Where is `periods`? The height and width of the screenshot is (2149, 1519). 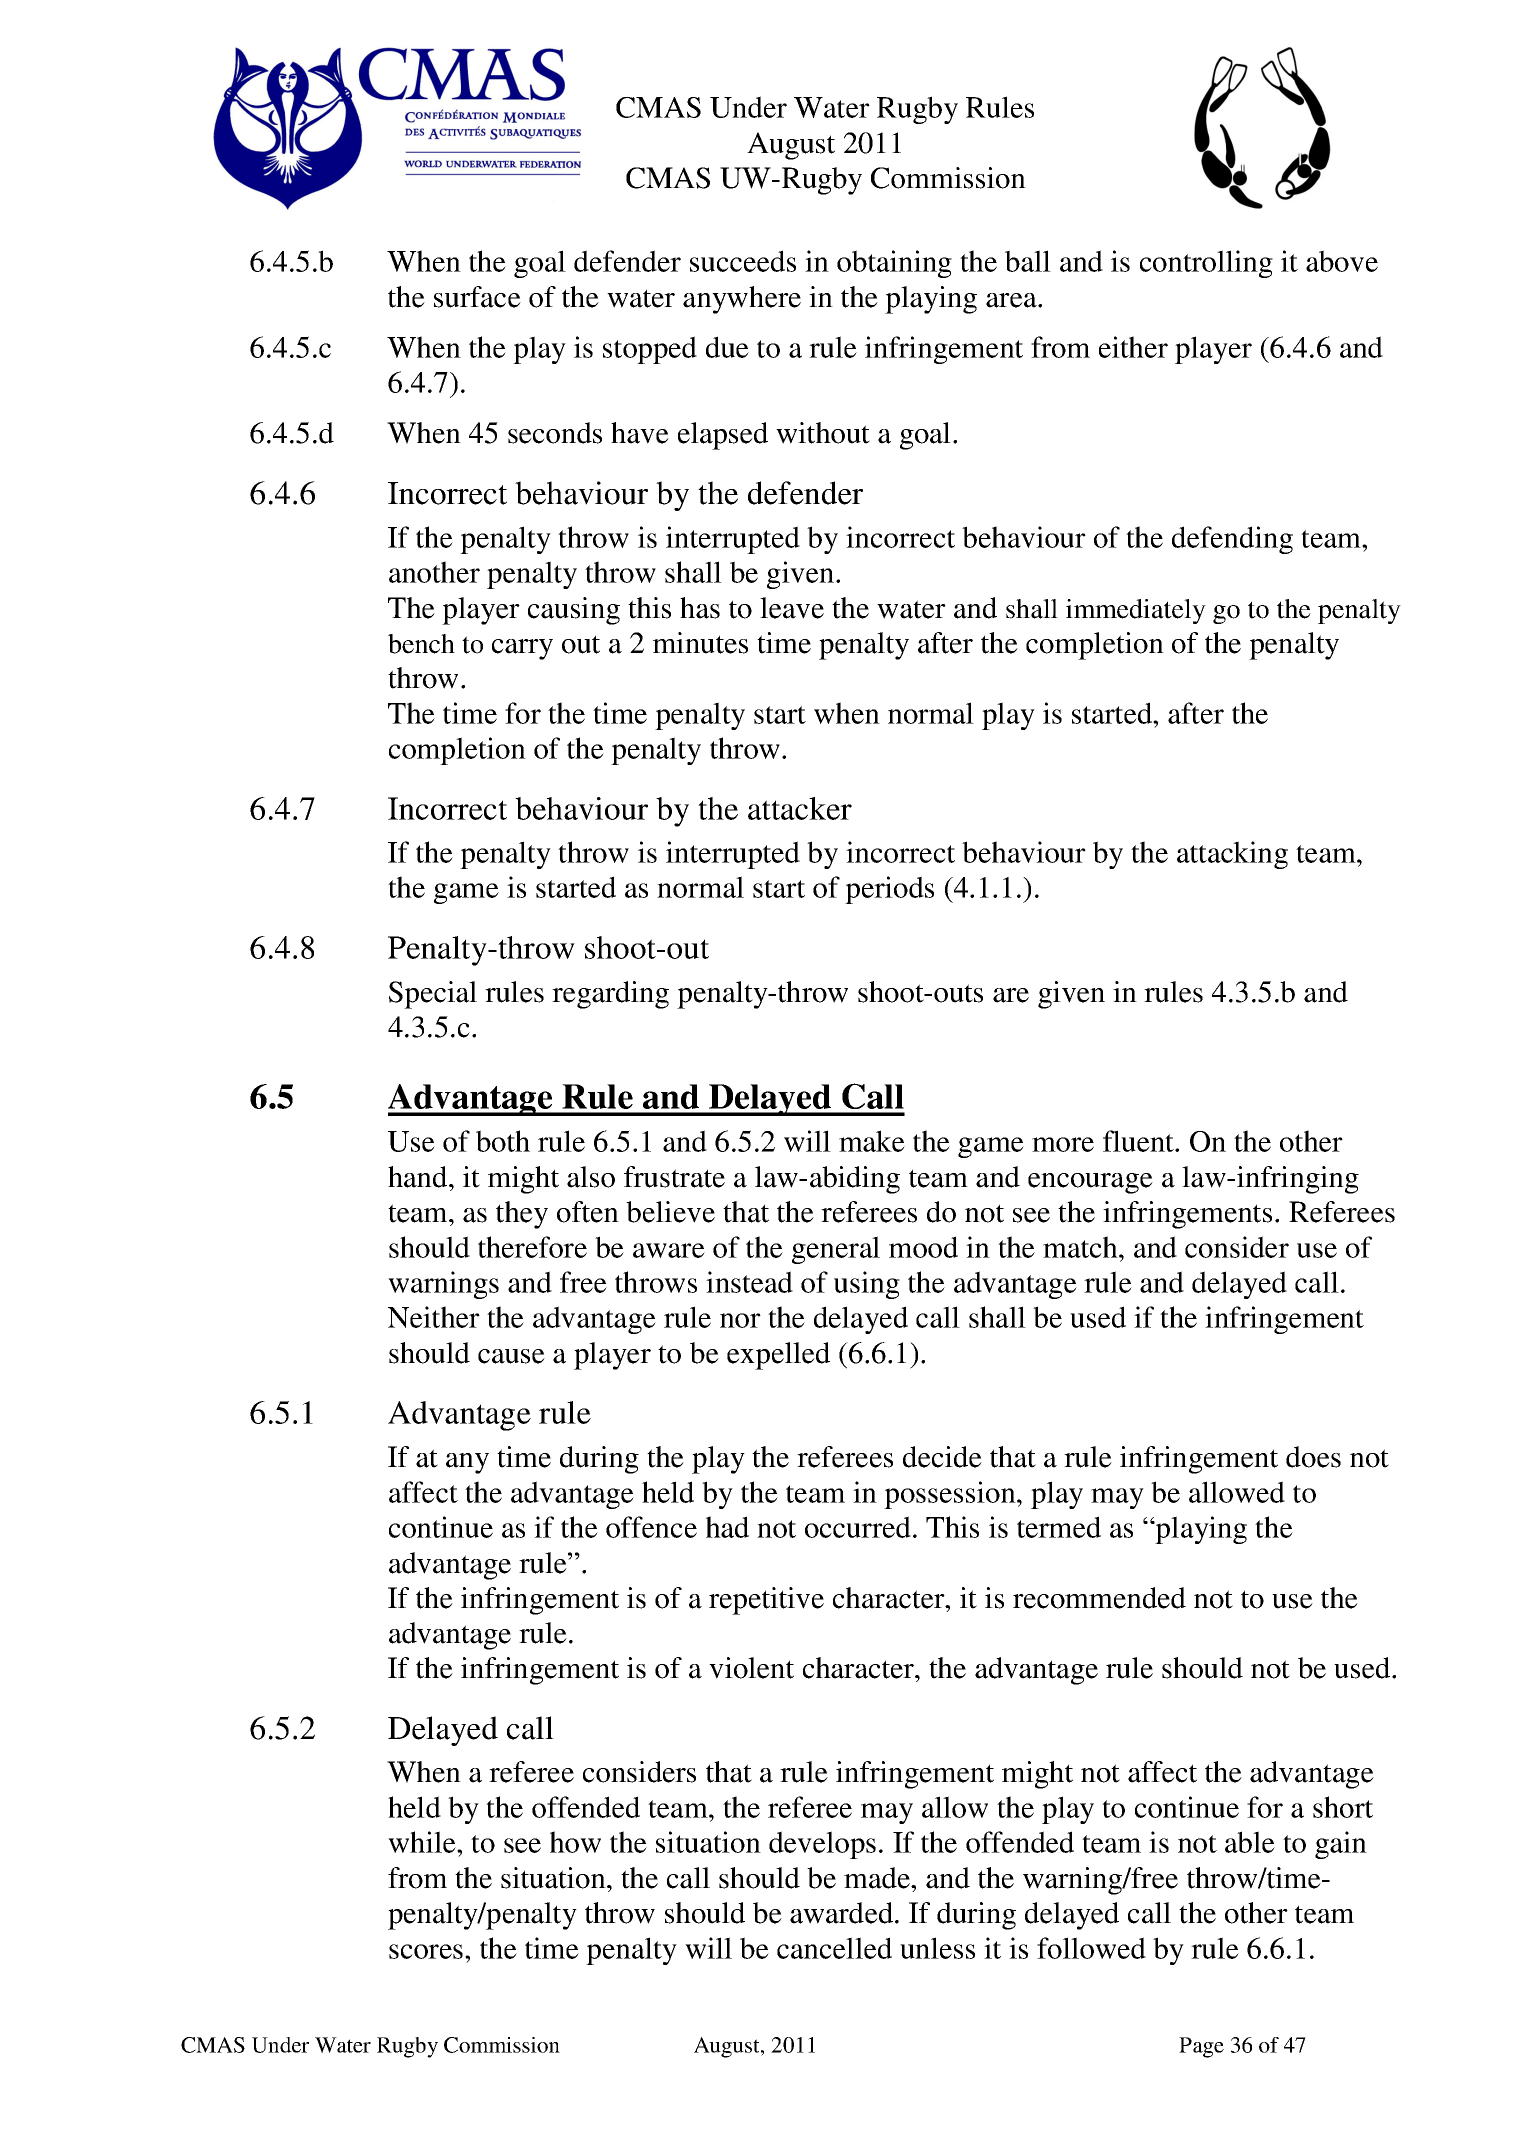 periods is located at coordinates (889, 890).
